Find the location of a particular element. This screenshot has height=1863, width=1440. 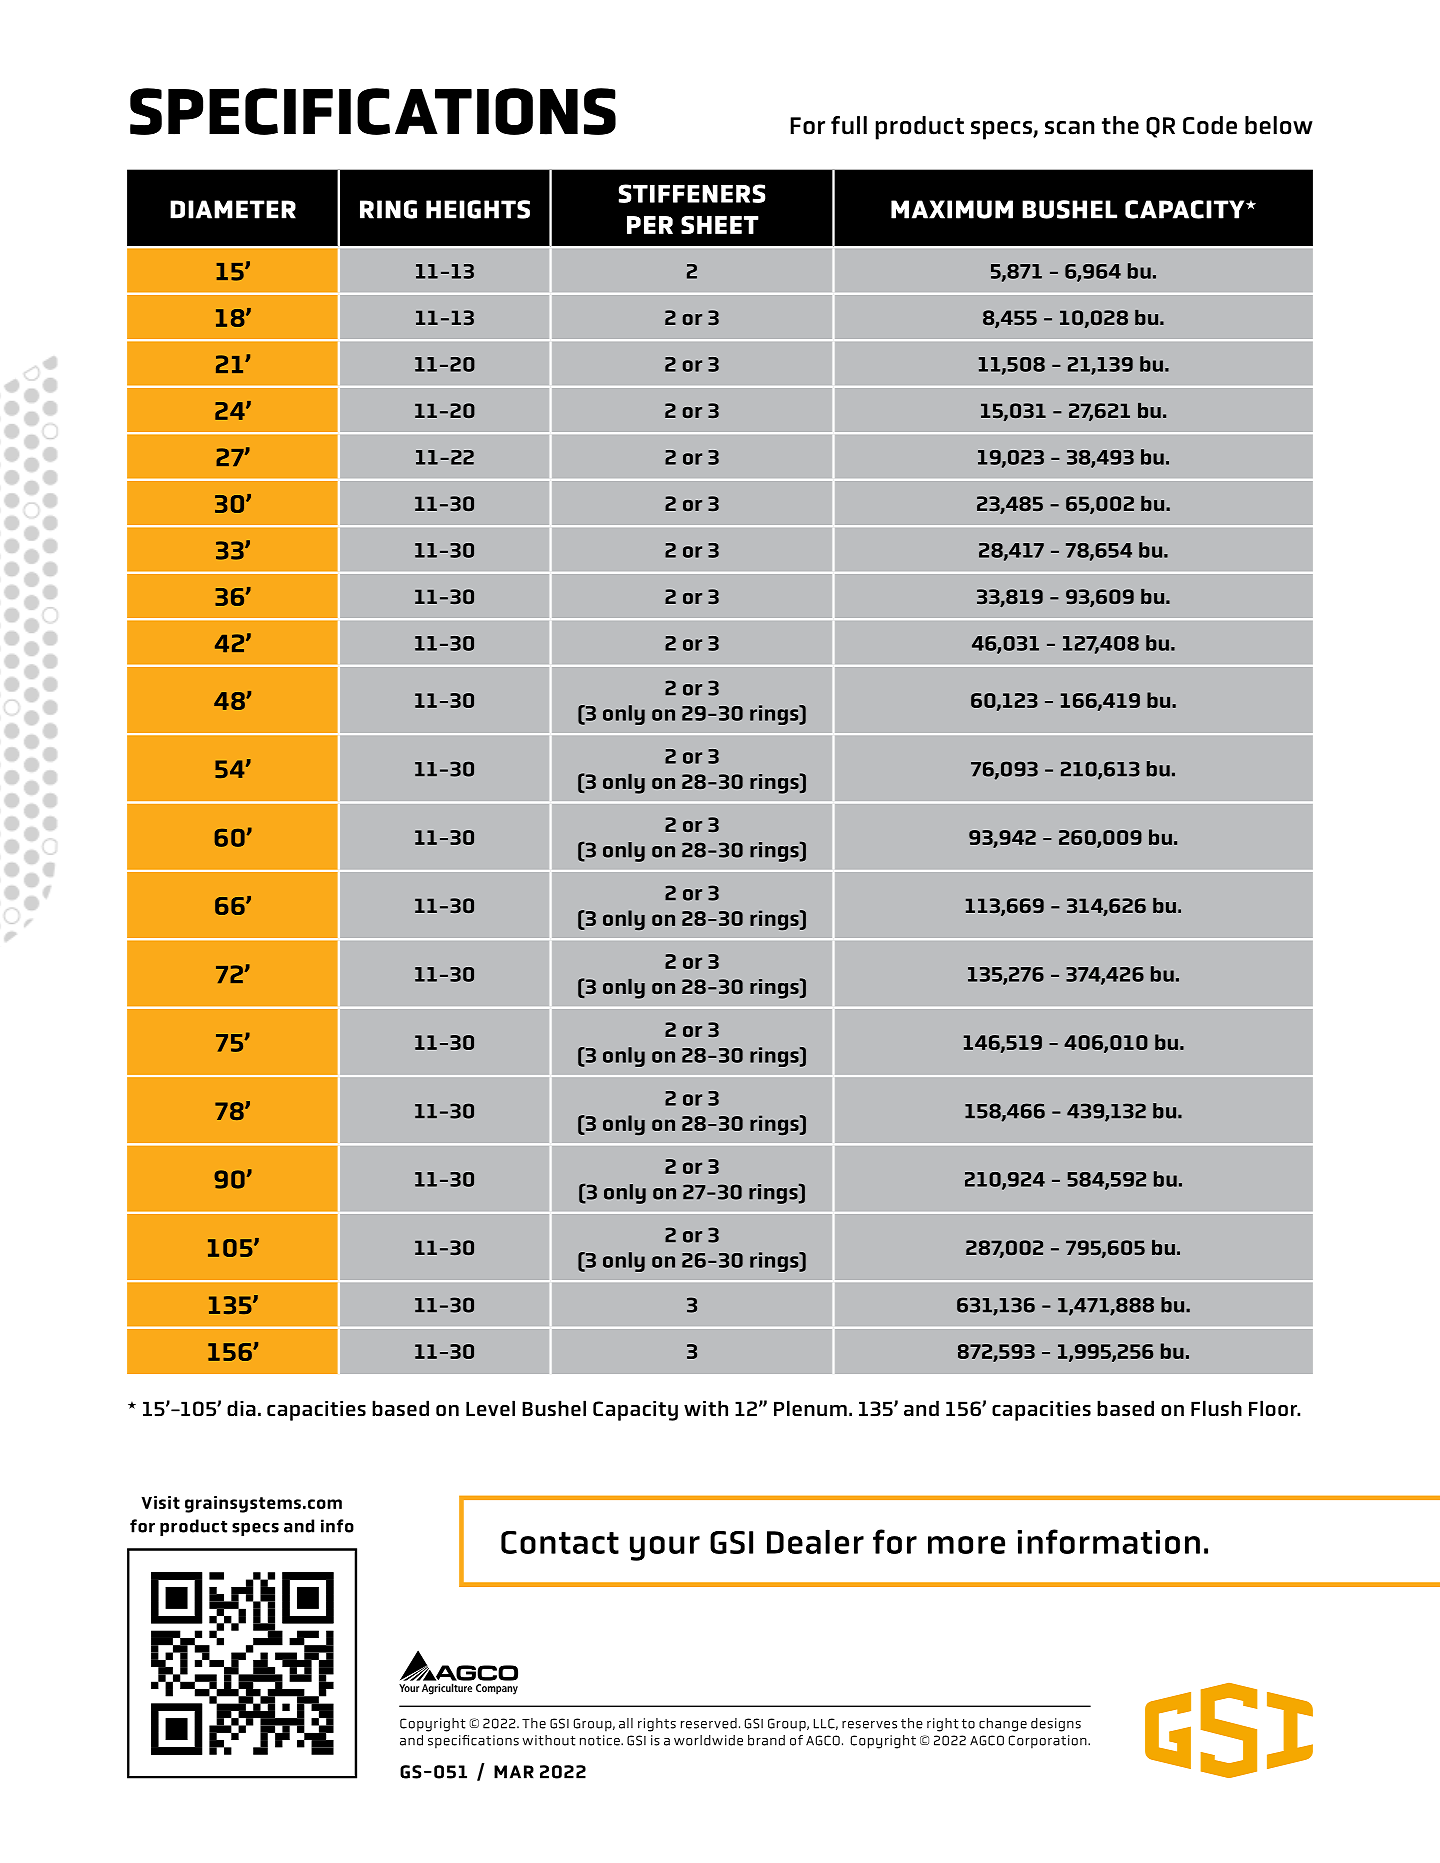

SHEET is located at coordinates (720, 225).
